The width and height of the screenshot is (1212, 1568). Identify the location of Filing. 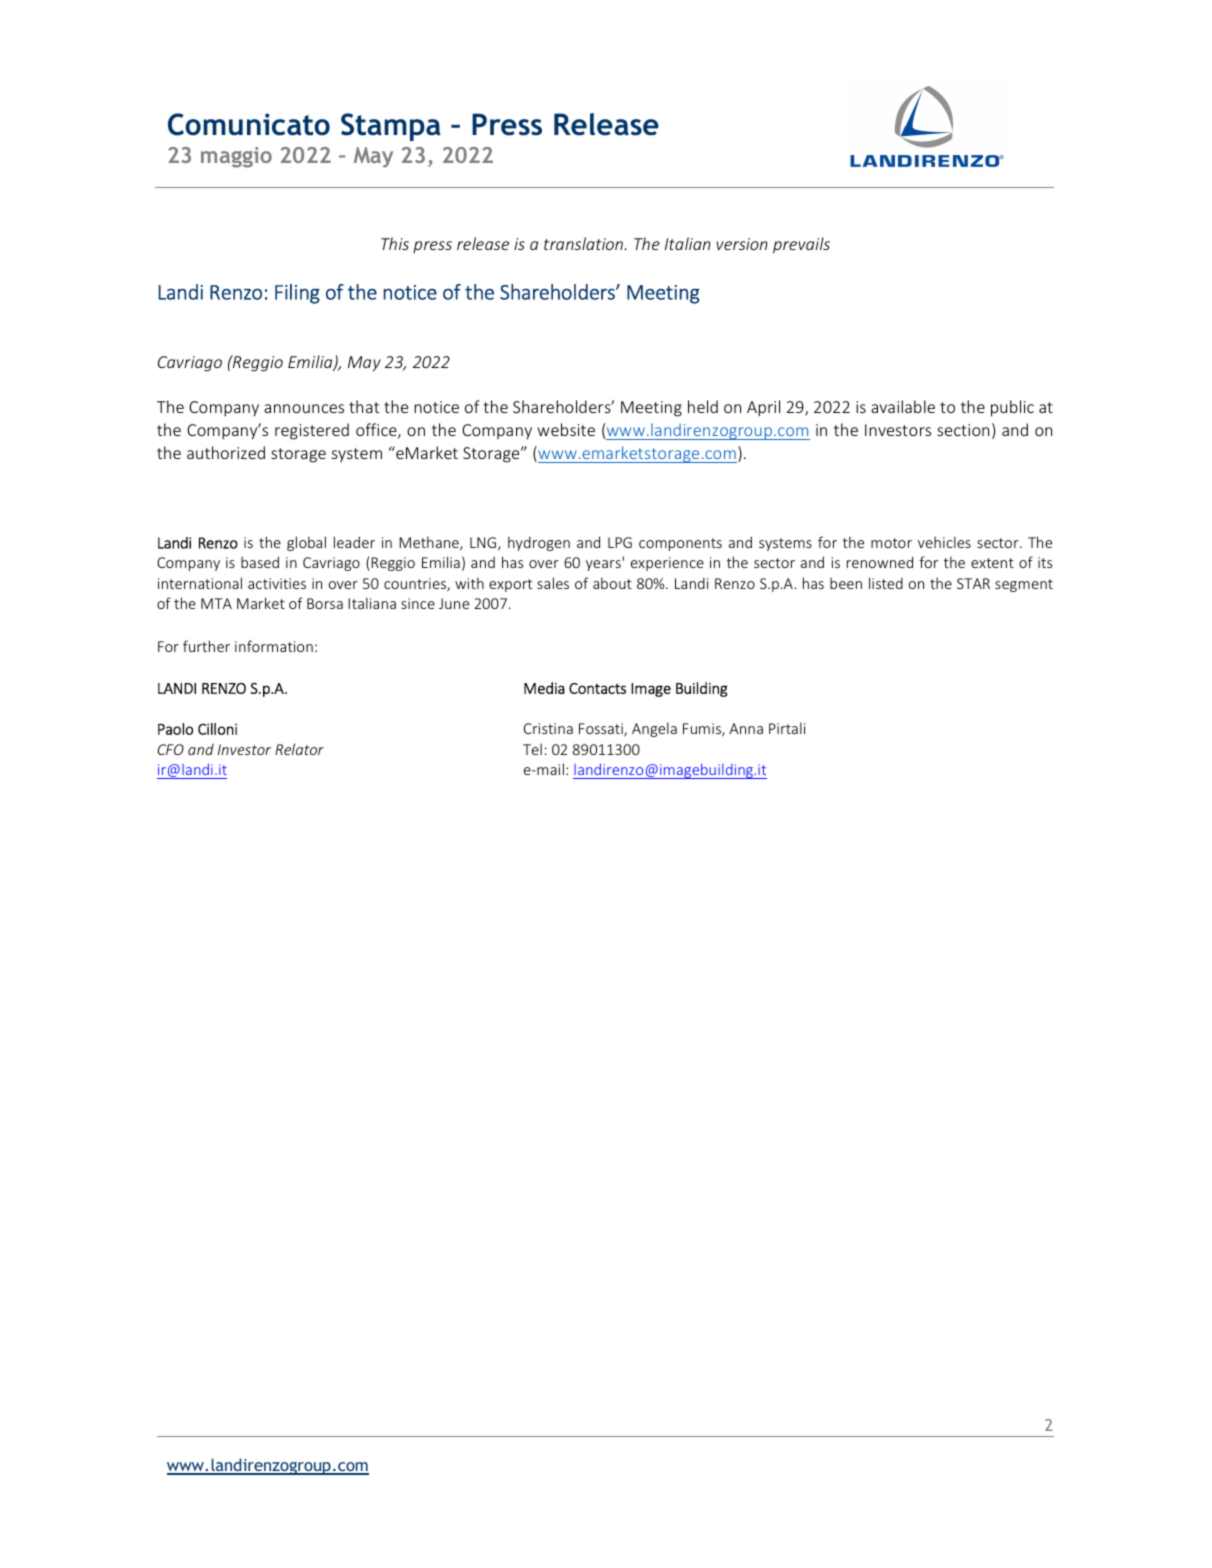
(297, 294).
